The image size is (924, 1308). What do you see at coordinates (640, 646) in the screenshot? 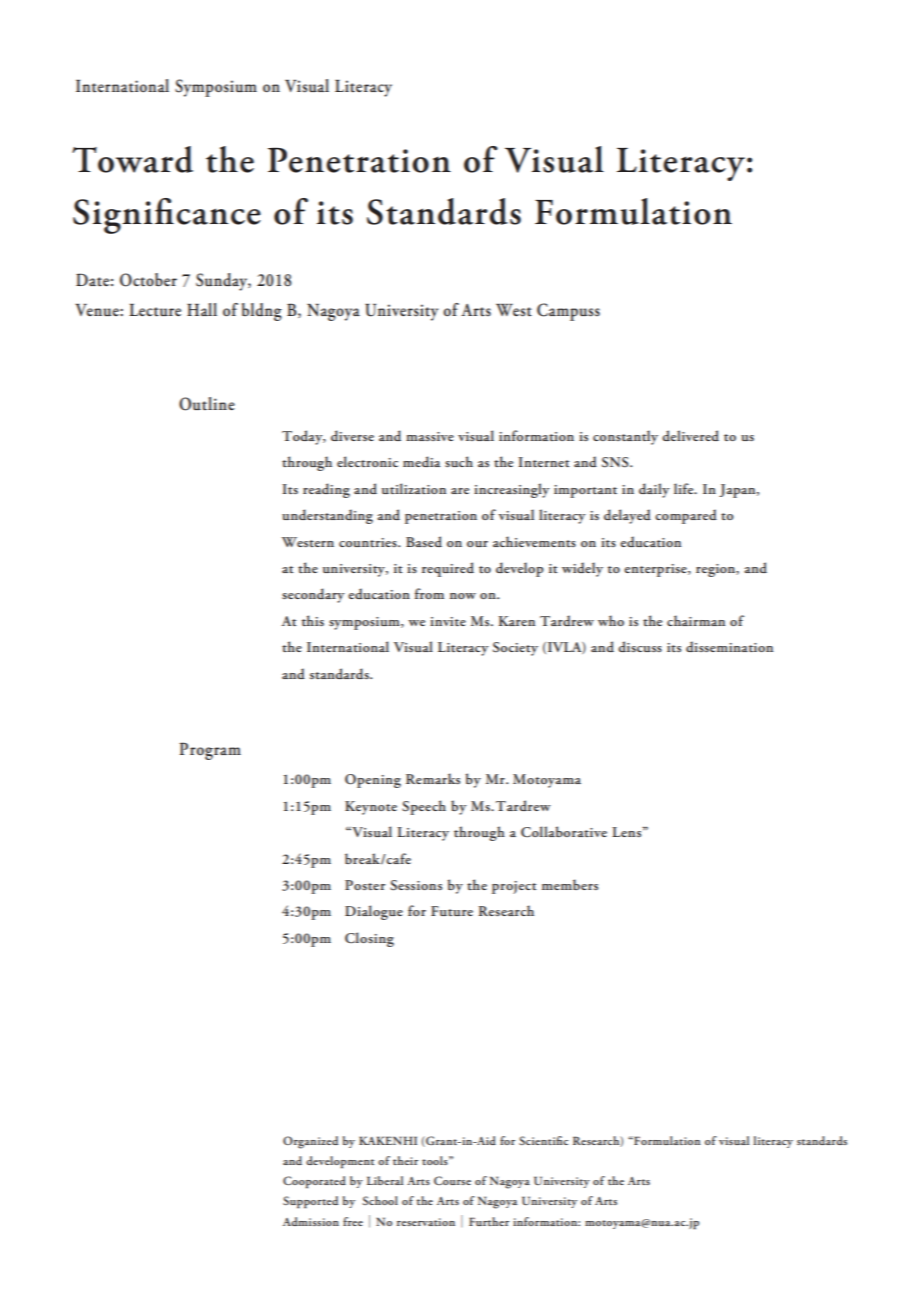
I see `discuss` at bounding box center [640, 646].
